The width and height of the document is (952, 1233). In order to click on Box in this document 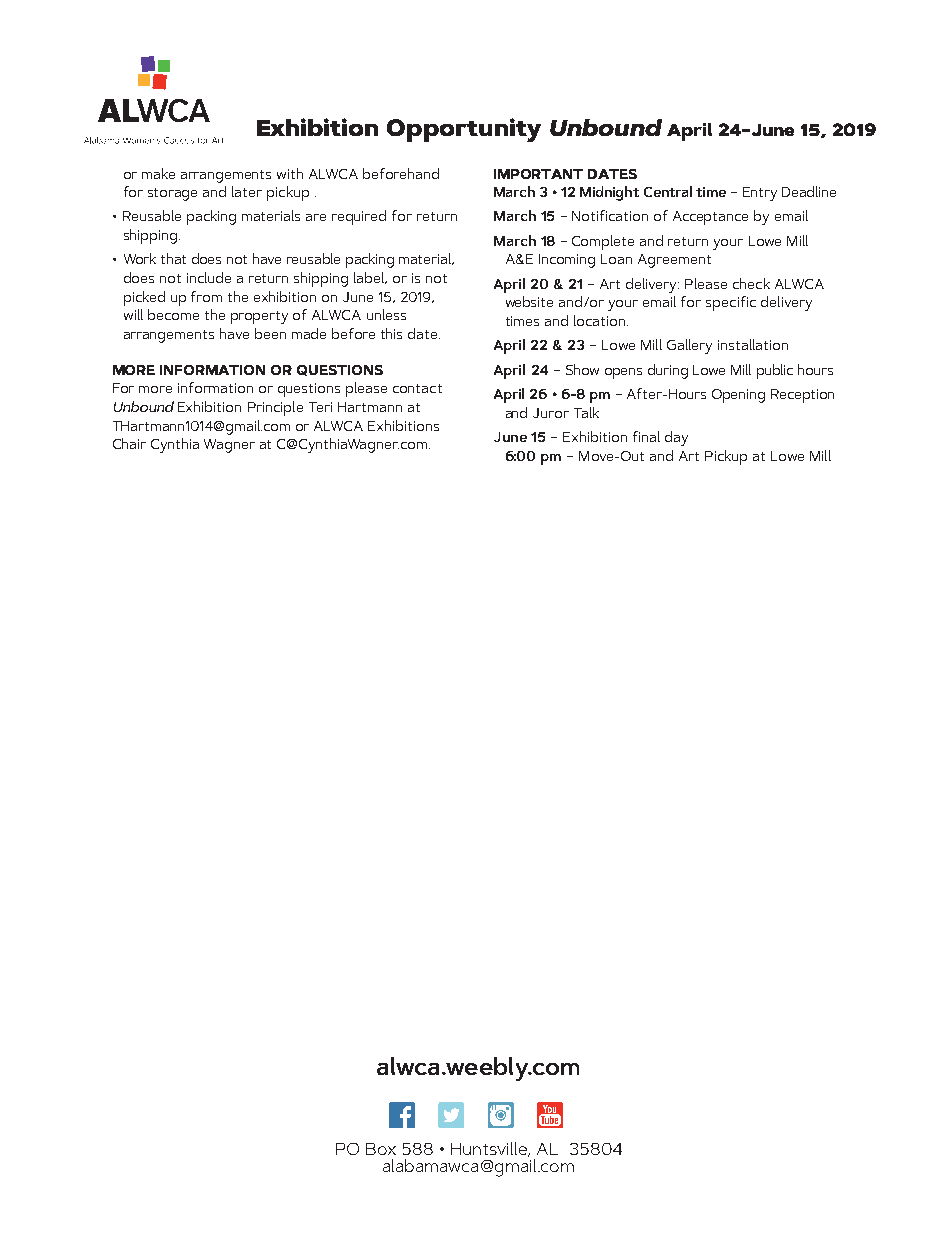, I will do `click(381, 1149)`.
